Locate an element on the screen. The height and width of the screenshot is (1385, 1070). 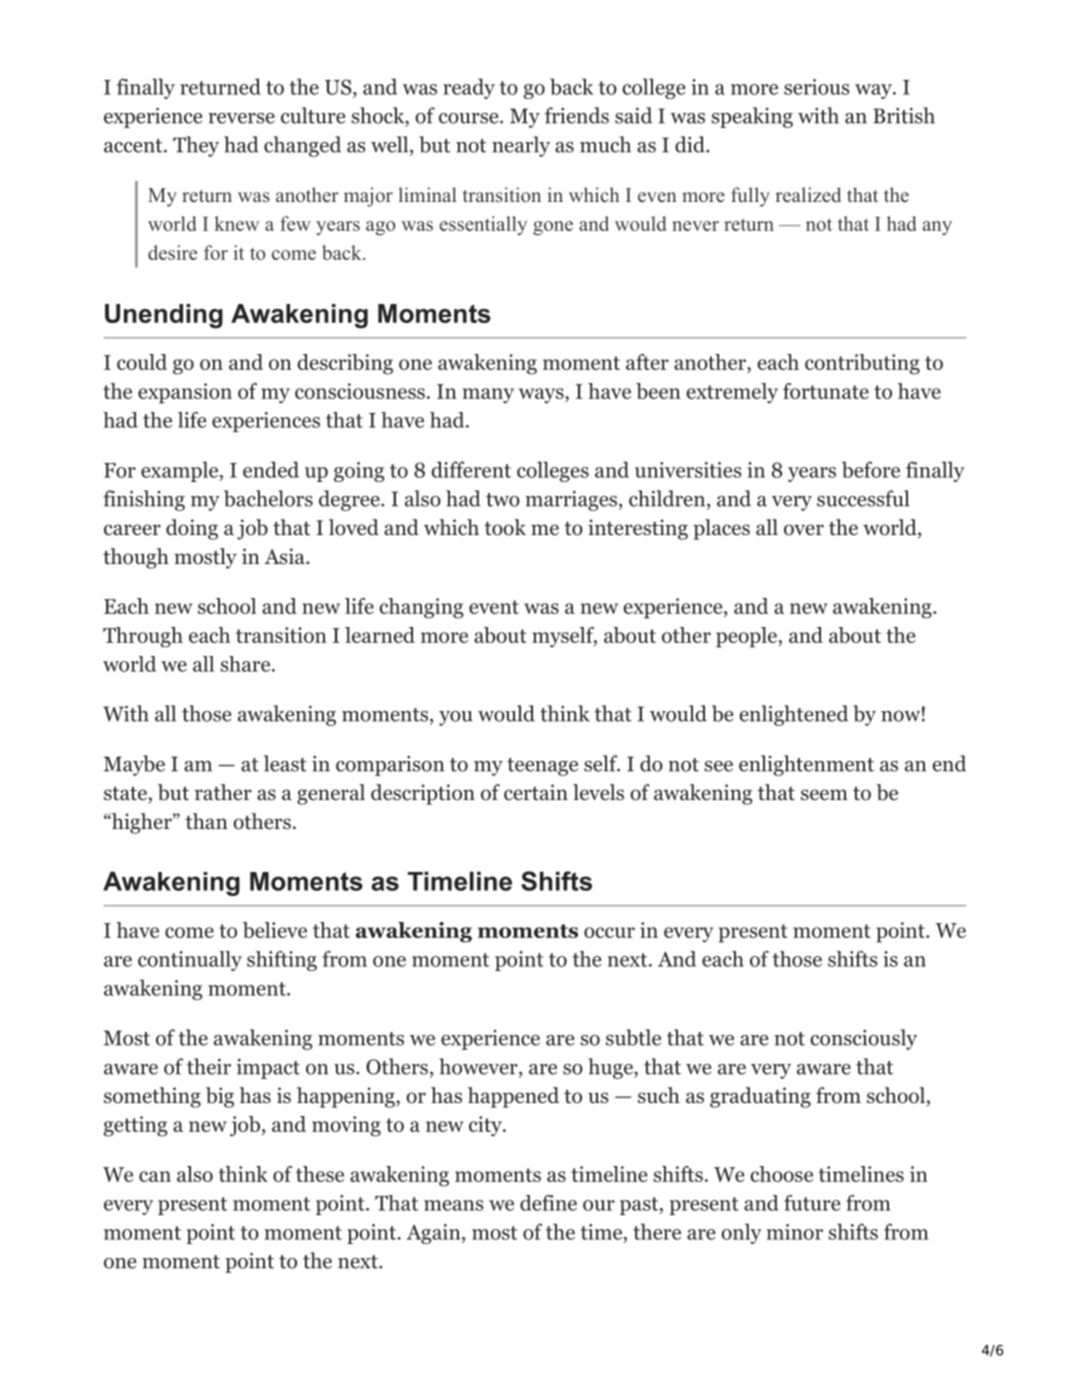
nearly is located at coordinates (521, 146).
